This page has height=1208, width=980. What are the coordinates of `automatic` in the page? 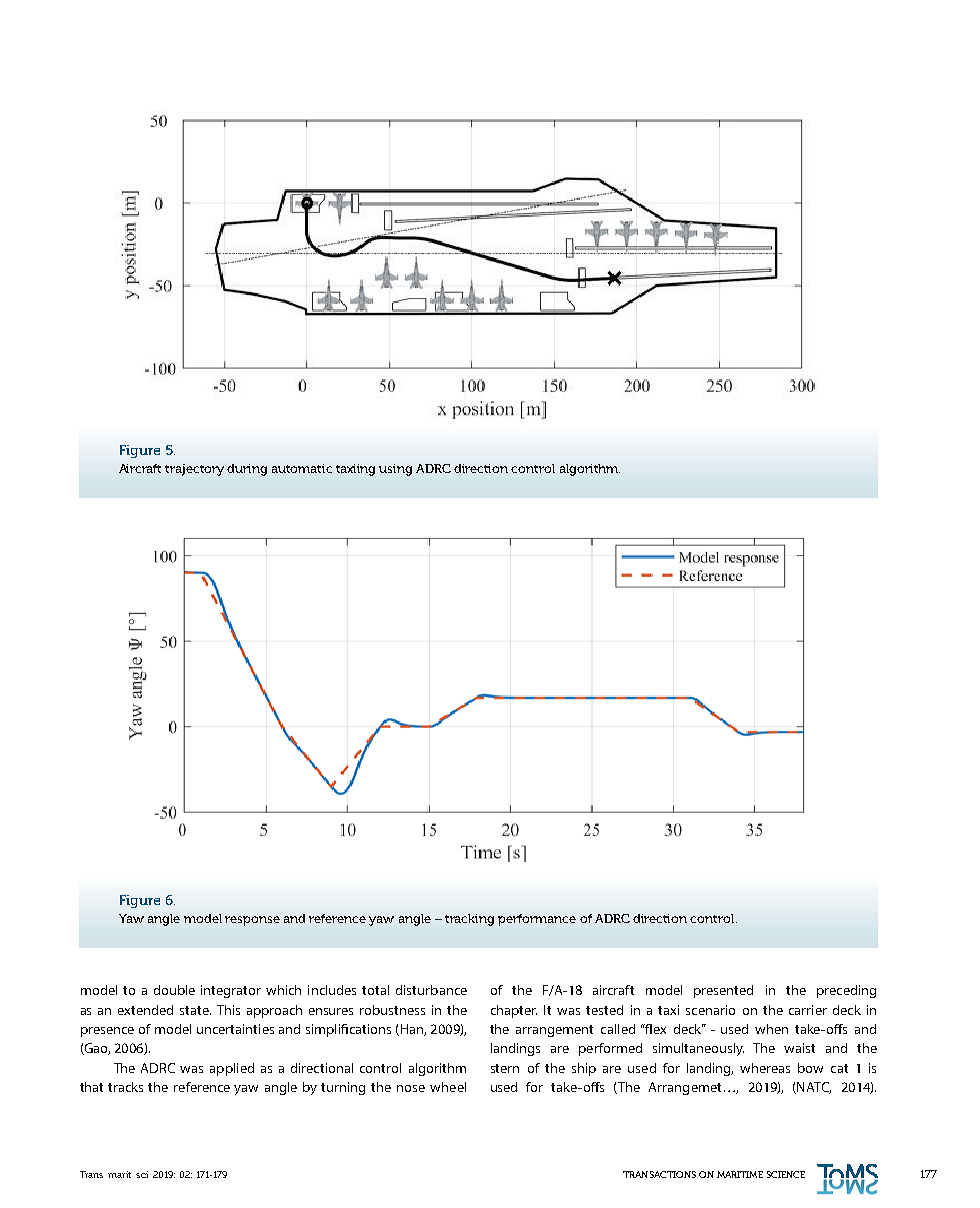 It's located at (302, 468).
